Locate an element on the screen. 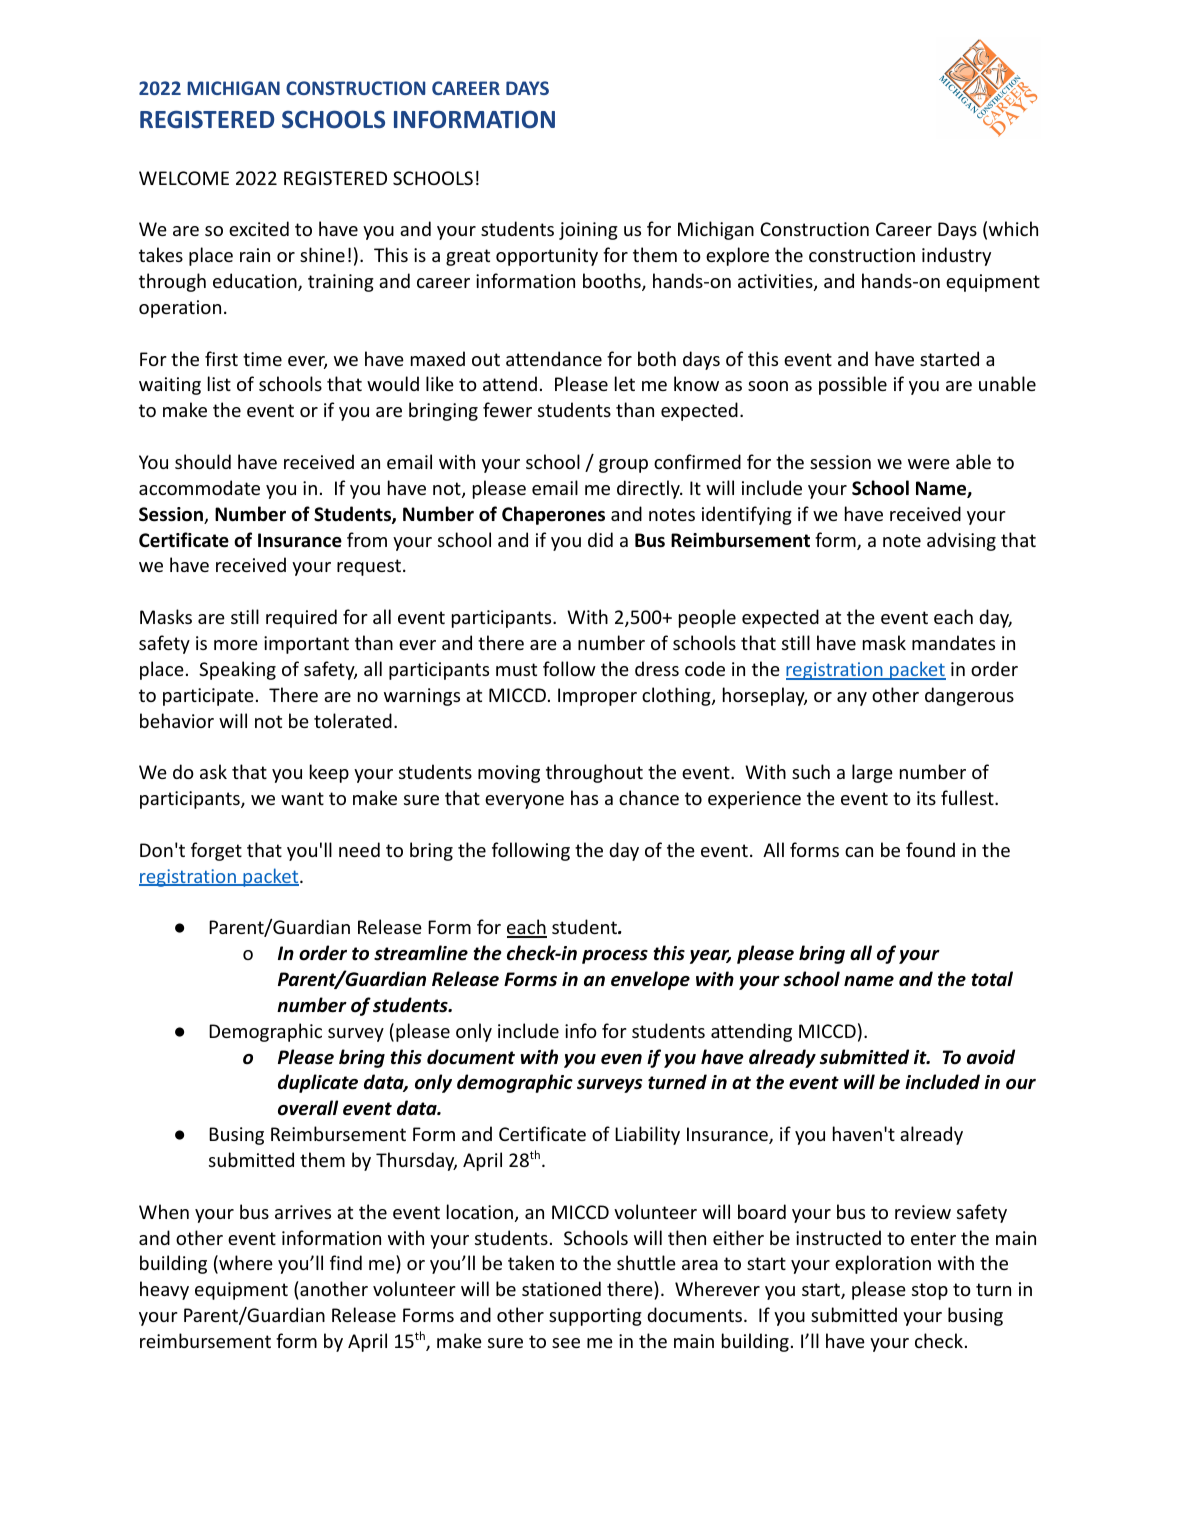 This screenshot has width=1179, height=1525. advising is located at coordinates (961, 541).
